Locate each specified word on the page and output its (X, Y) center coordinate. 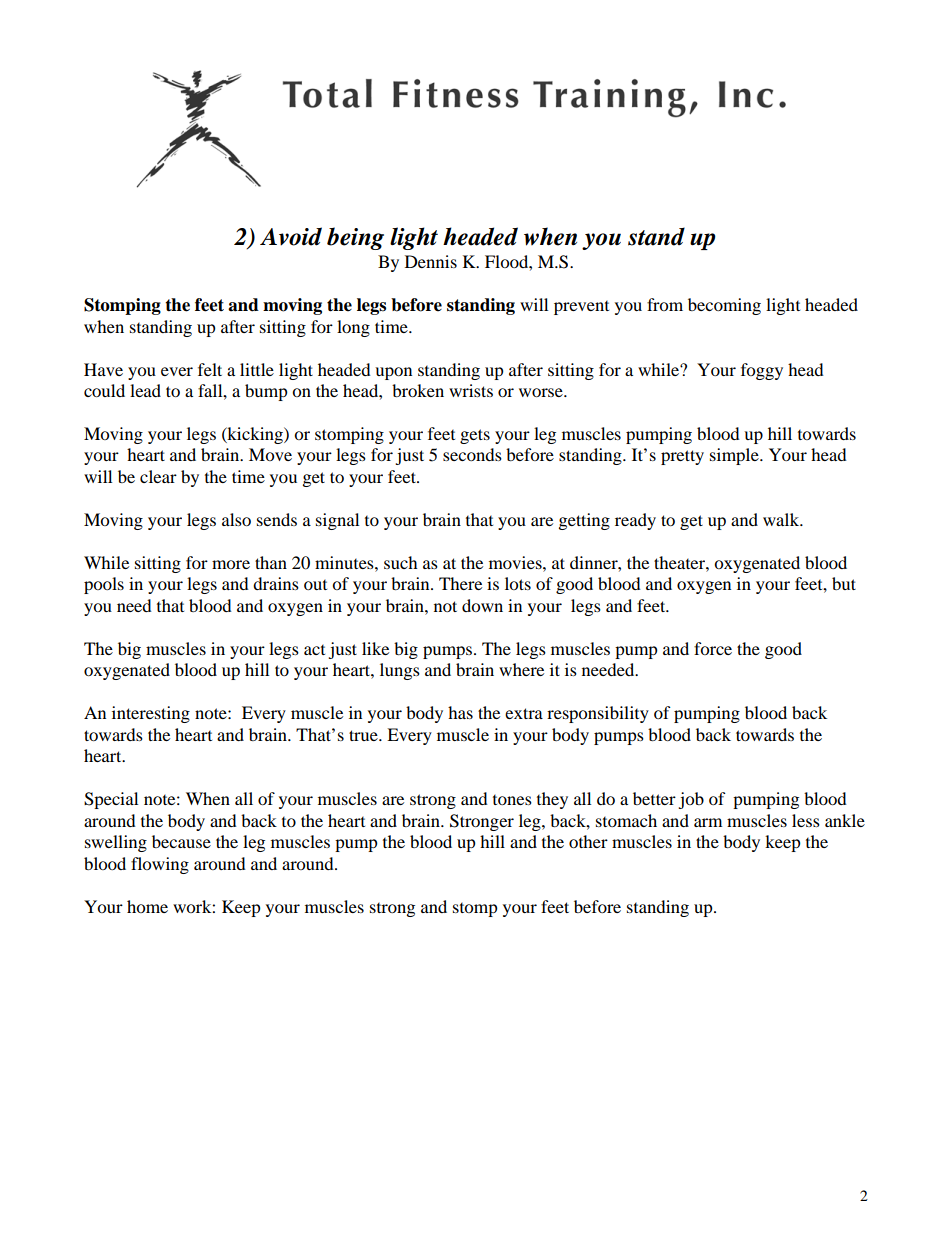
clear (158, 476)
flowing (160, 865)
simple (735, 456)
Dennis (431, 261)
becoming (724, 306)
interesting (151, 714)
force (713, 648)
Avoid (291, 236)
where (521, 669)
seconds (472, 454)
